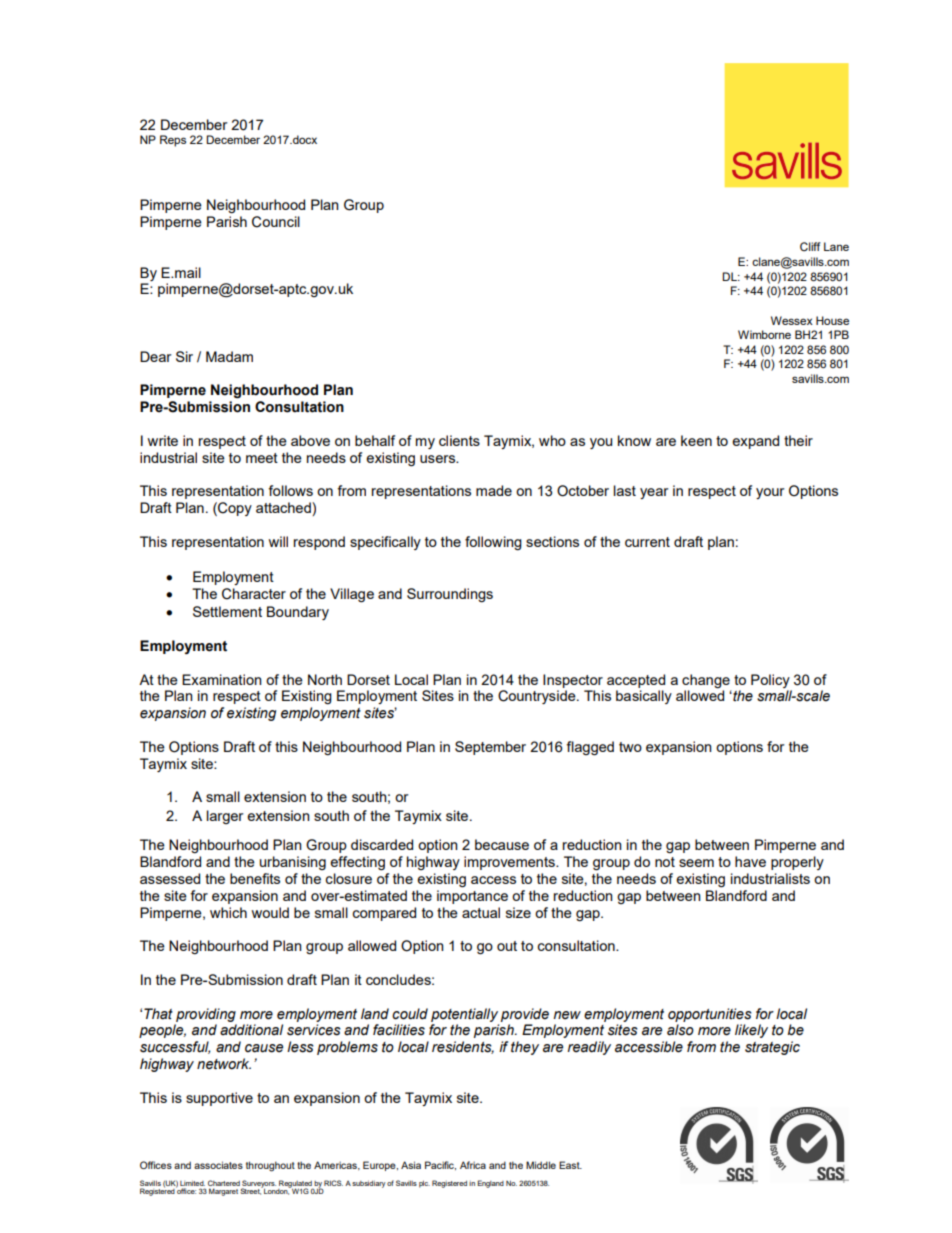  Describe the element at coordinates (792, 320) in the page. I see `Wessex` at that location.
